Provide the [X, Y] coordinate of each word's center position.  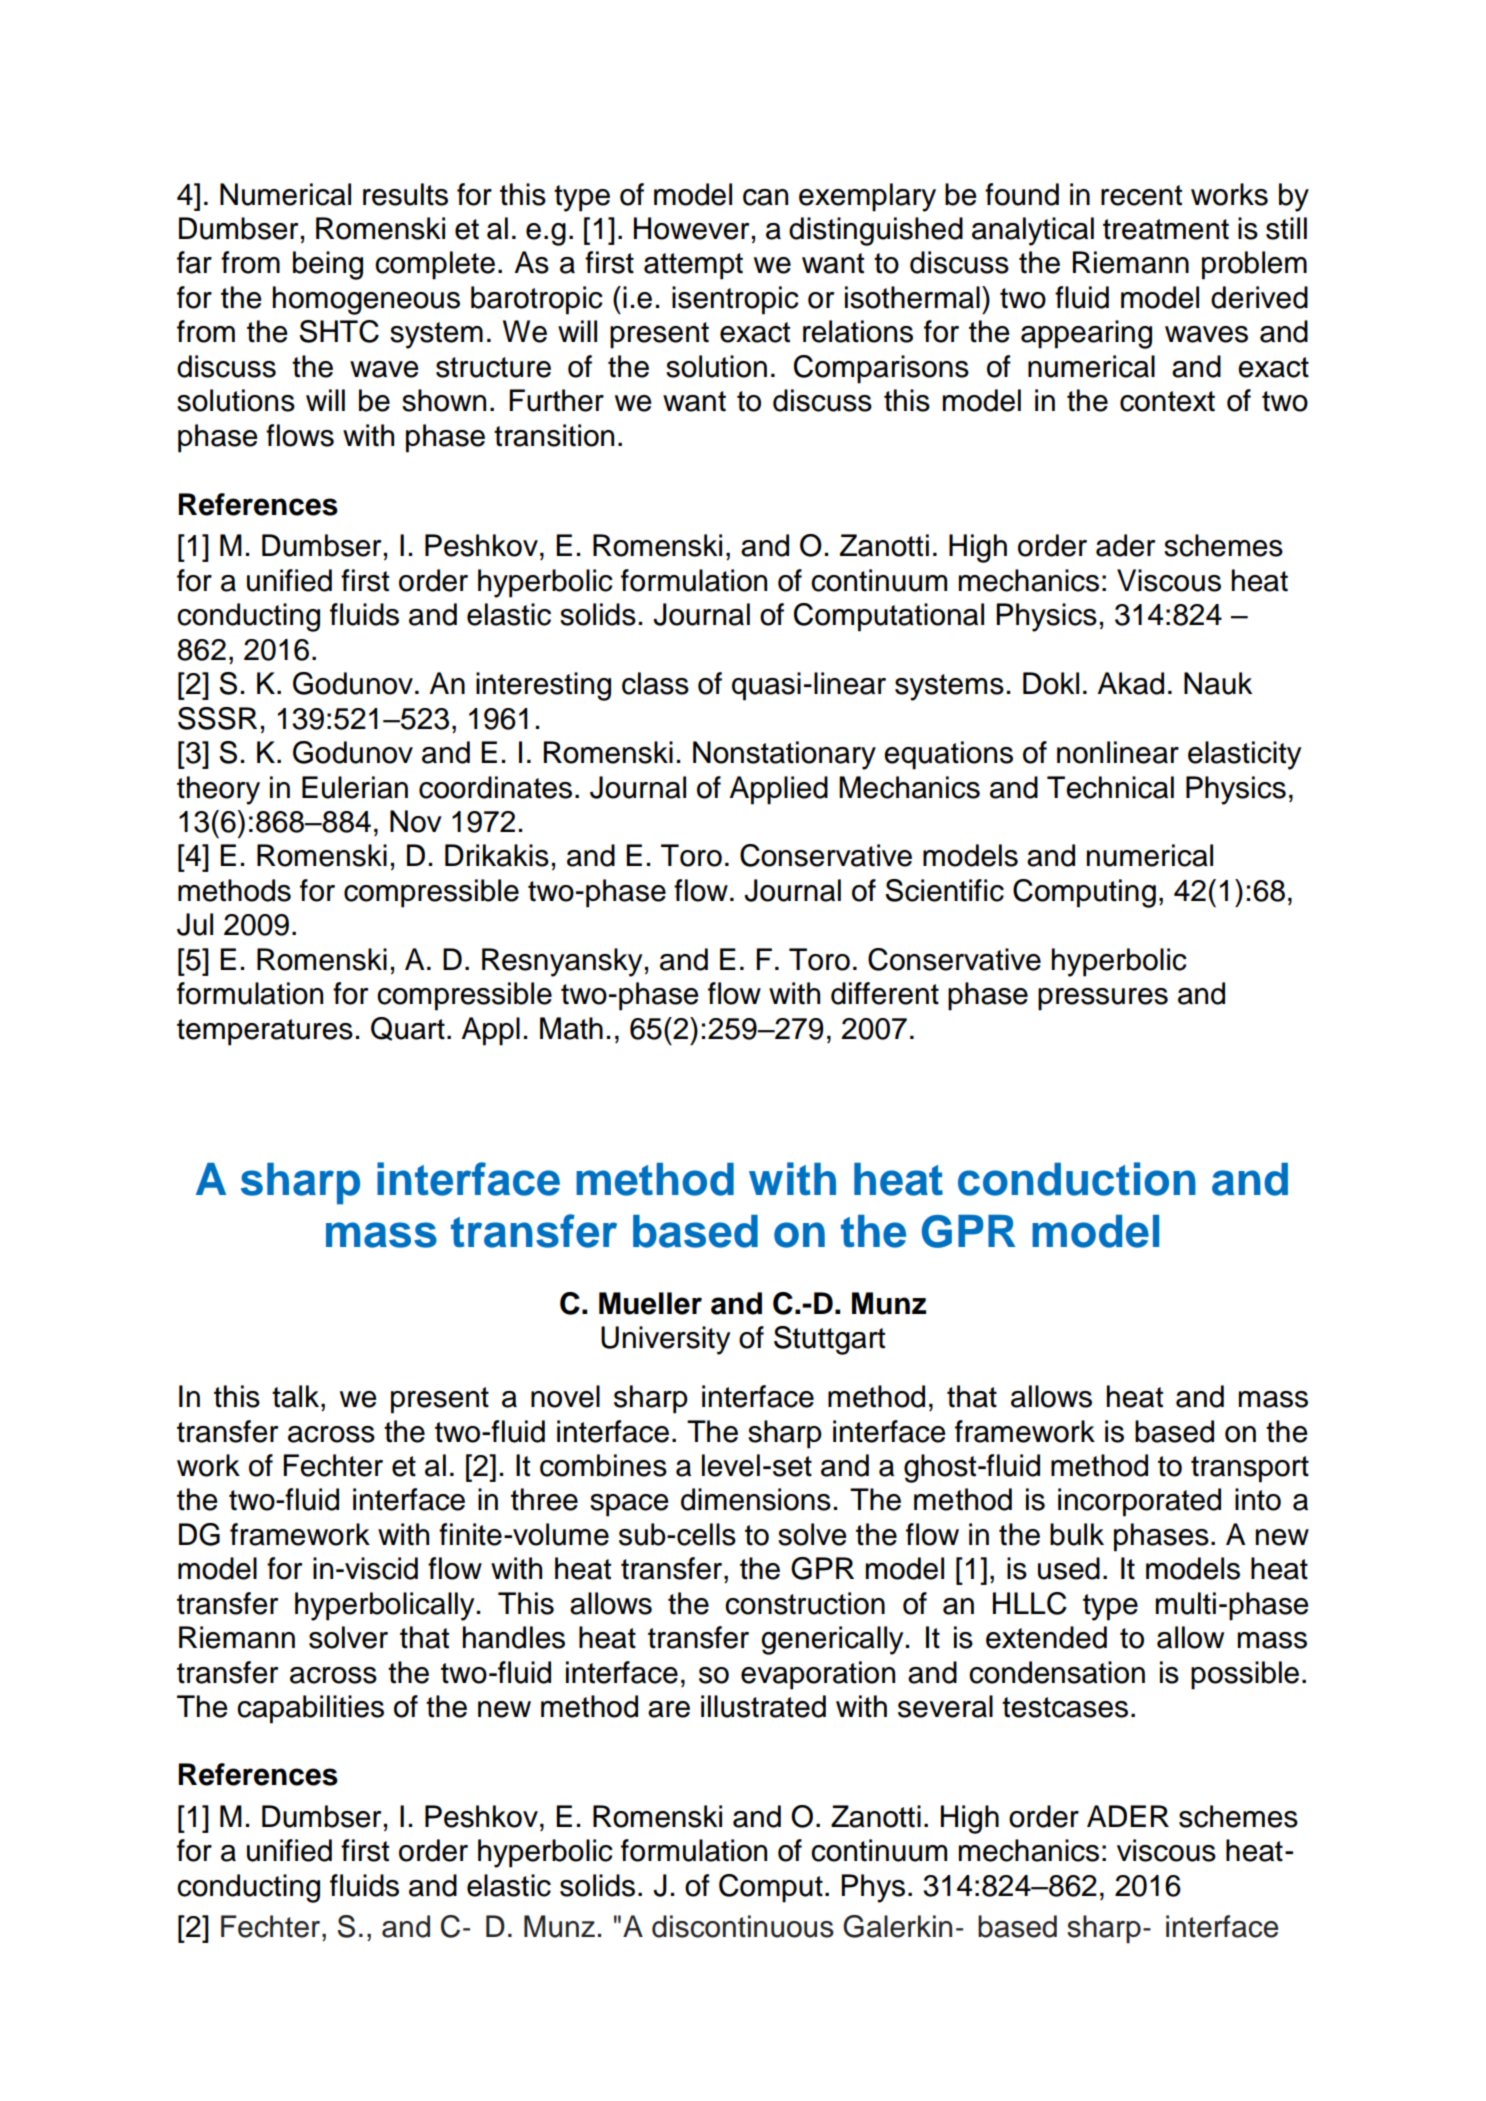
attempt [693, 266]
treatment [1166, 229]
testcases [1065, 1707]
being [328, 265]
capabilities [310, 1709]
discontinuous [743, 1926]
